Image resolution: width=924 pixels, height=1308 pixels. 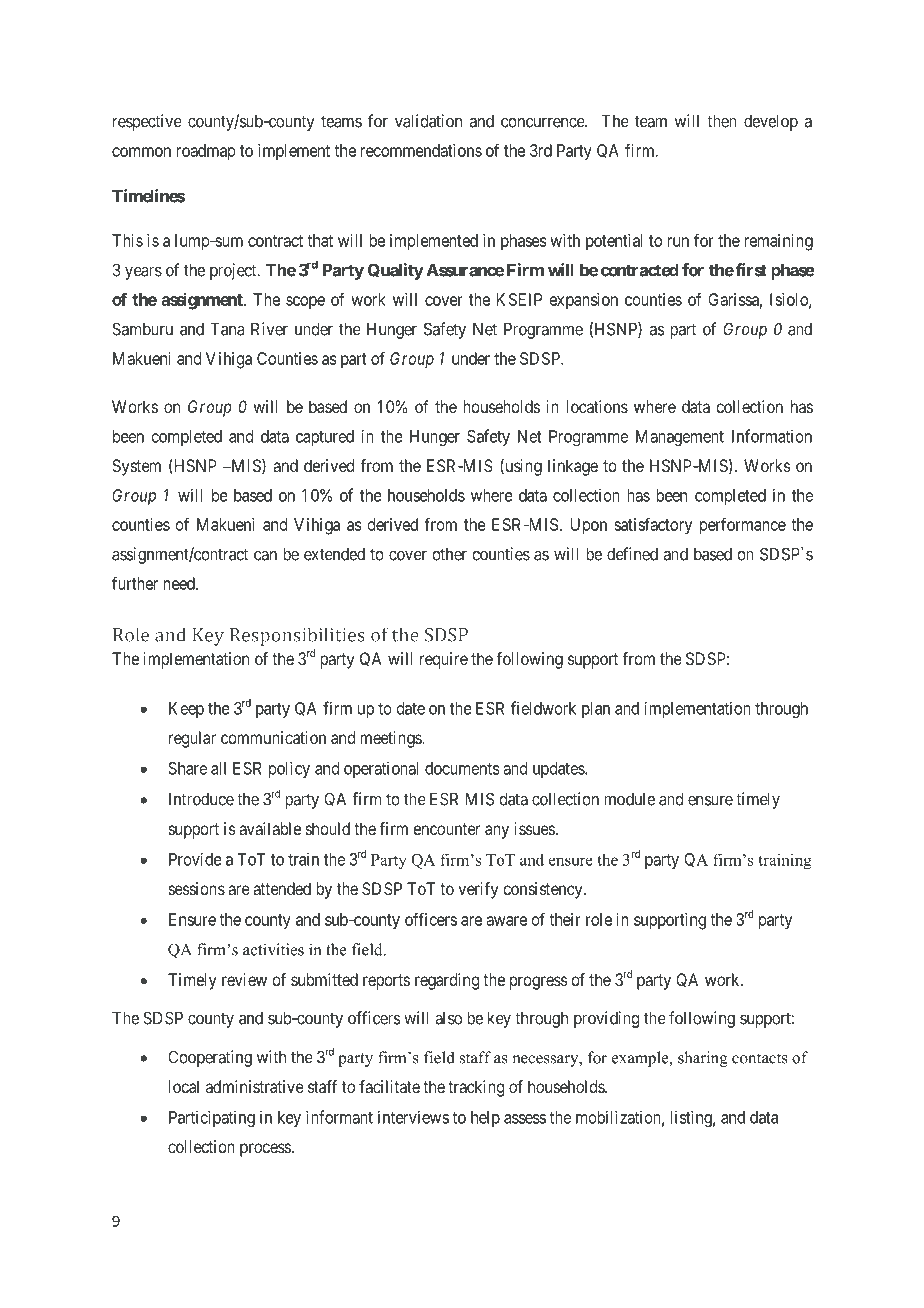 What do you see at coordinates (269, 329) in the image?
I see `River` at bounding box center [269, 329].
